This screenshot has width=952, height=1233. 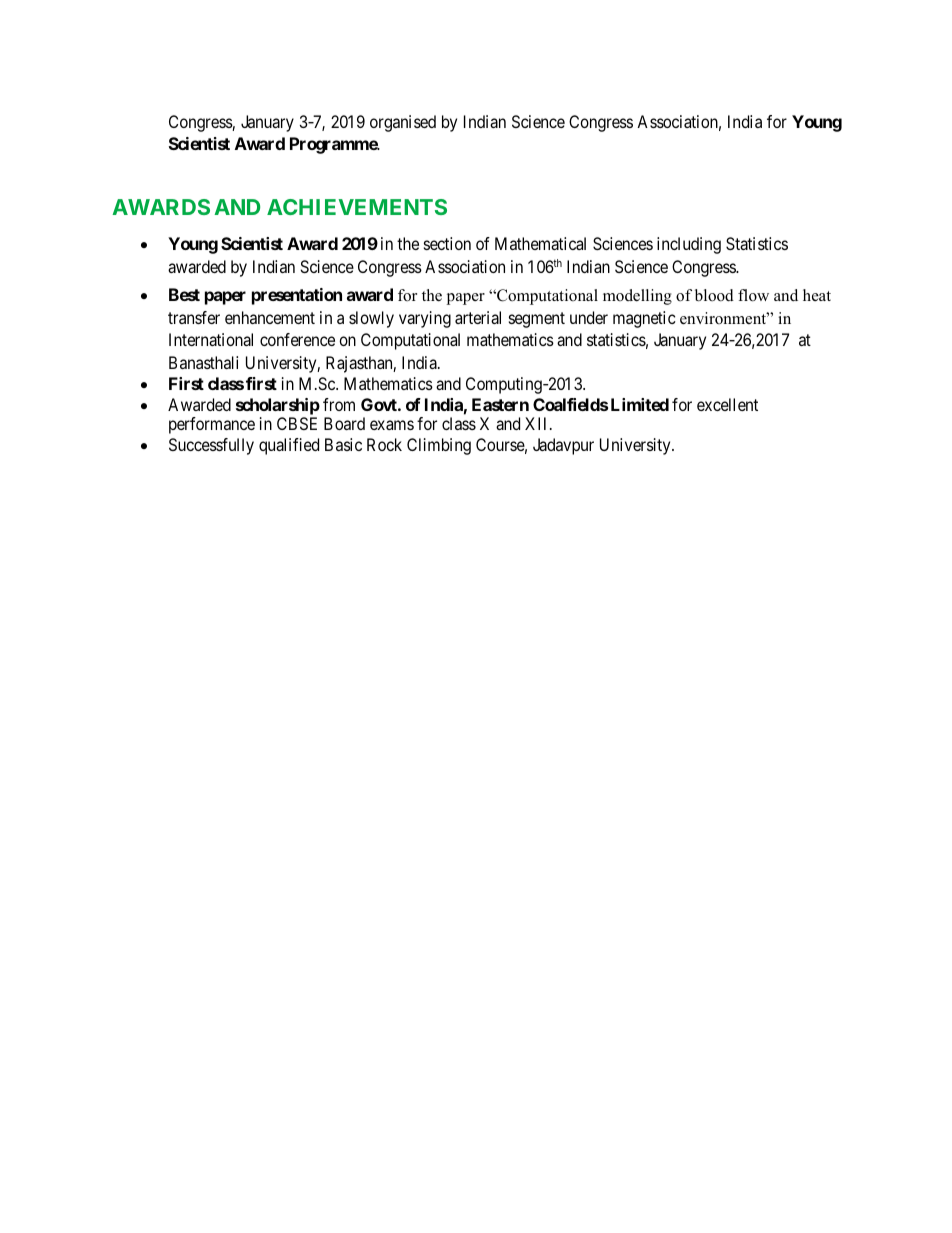 I want to click on arterial, so click(x=478, y=317).
